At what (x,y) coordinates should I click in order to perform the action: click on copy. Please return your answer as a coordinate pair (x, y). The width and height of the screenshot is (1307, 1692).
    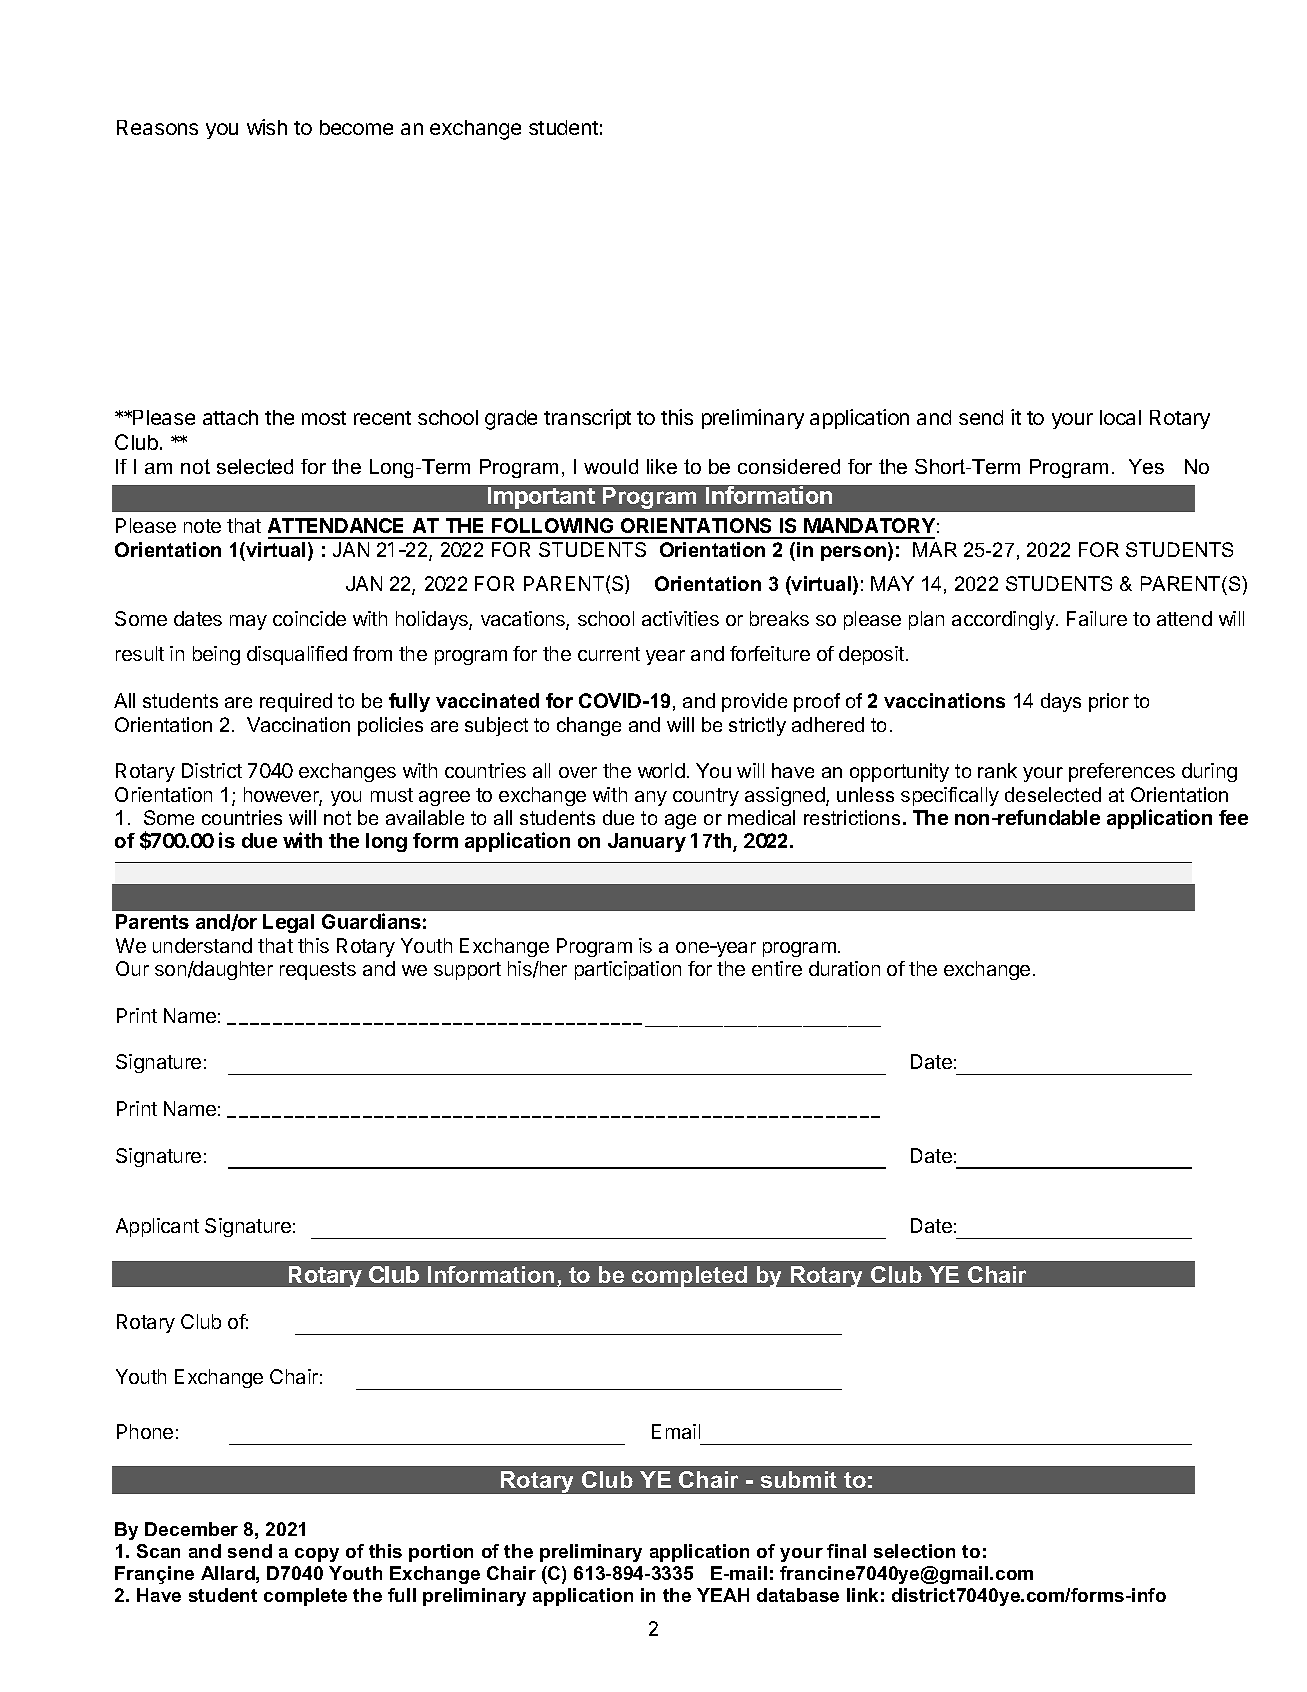
    Looking at the image, I should click on (317, 1555).
